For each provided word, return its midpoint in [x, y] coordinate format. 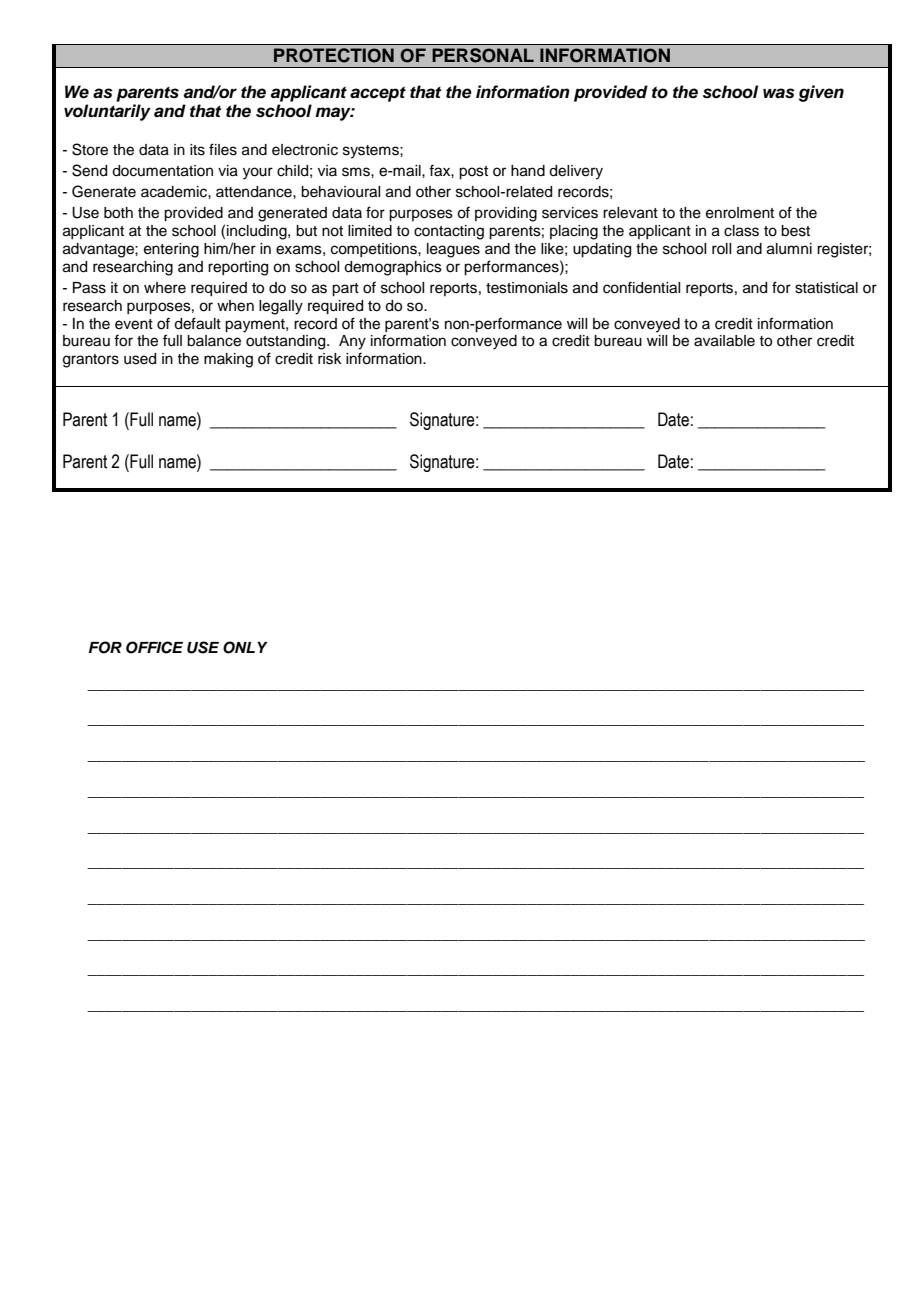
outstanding [287, 342]
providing [506, 214]
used [140, 359]
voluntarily [107, 112]
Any [352, 342]
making [228, 360]
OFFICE [154, 647]
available [724, 341]
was [779, 93]
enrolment [740, 213]
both [118, 213]
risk [330, 359]
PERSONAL [483, 55]
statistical [826, 288]
